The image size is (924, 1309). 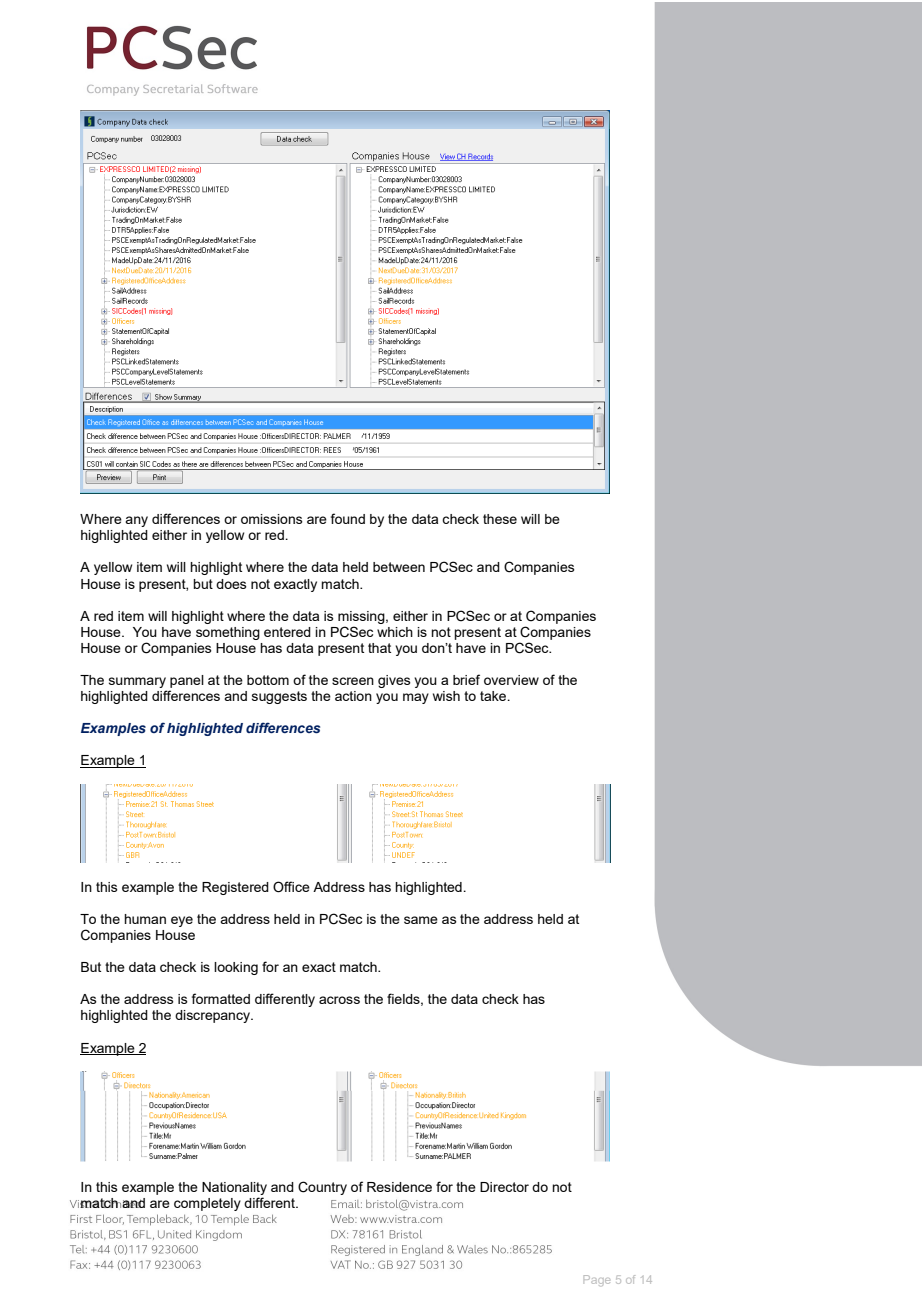 What do you see at coordinates (339, 1000) in the screenshot?
I see `across` at bounding box center [339, 1000].
